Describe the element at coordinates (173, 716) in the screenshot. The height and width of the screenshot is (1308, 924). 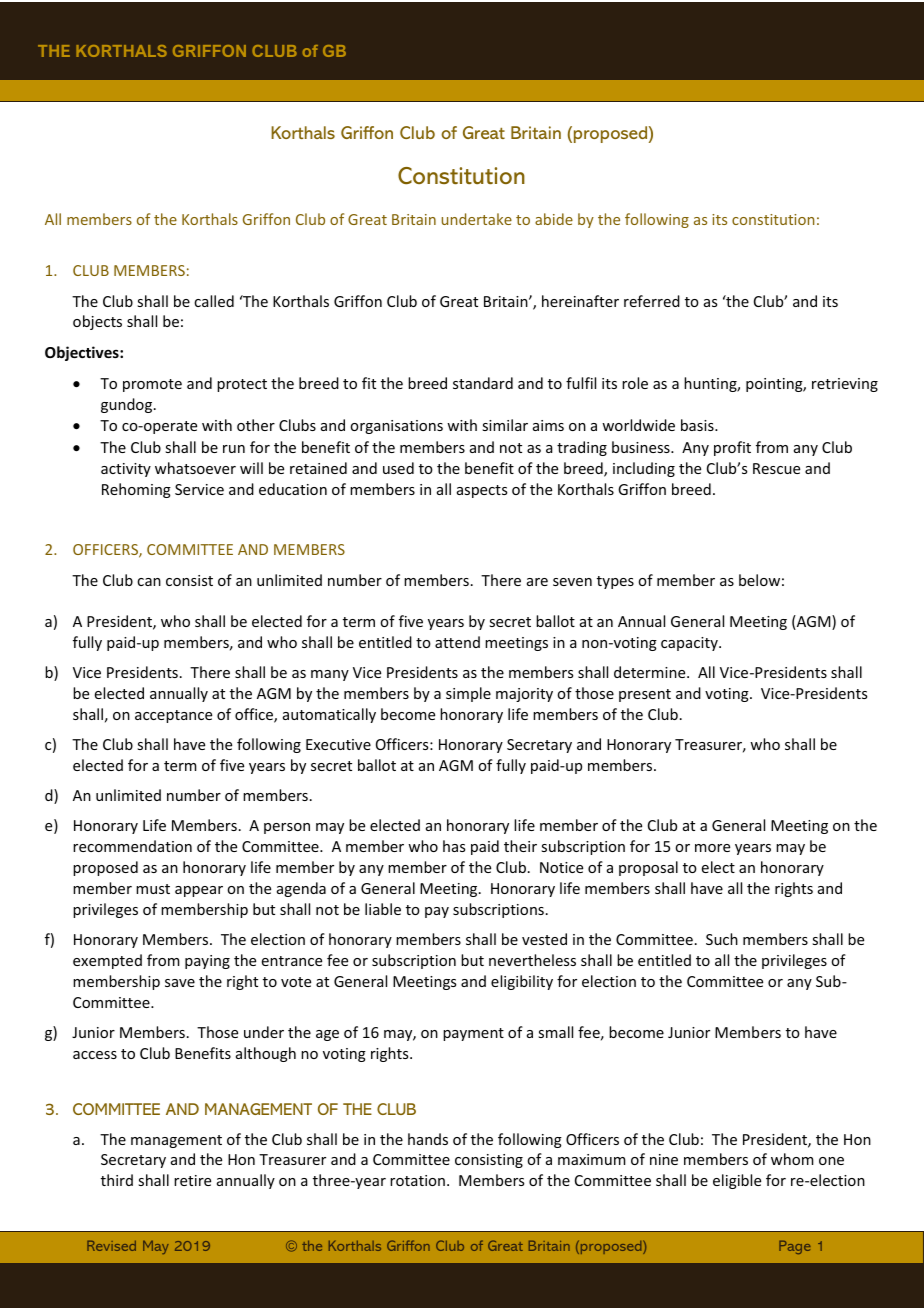
I see `acceptance` at that location.
